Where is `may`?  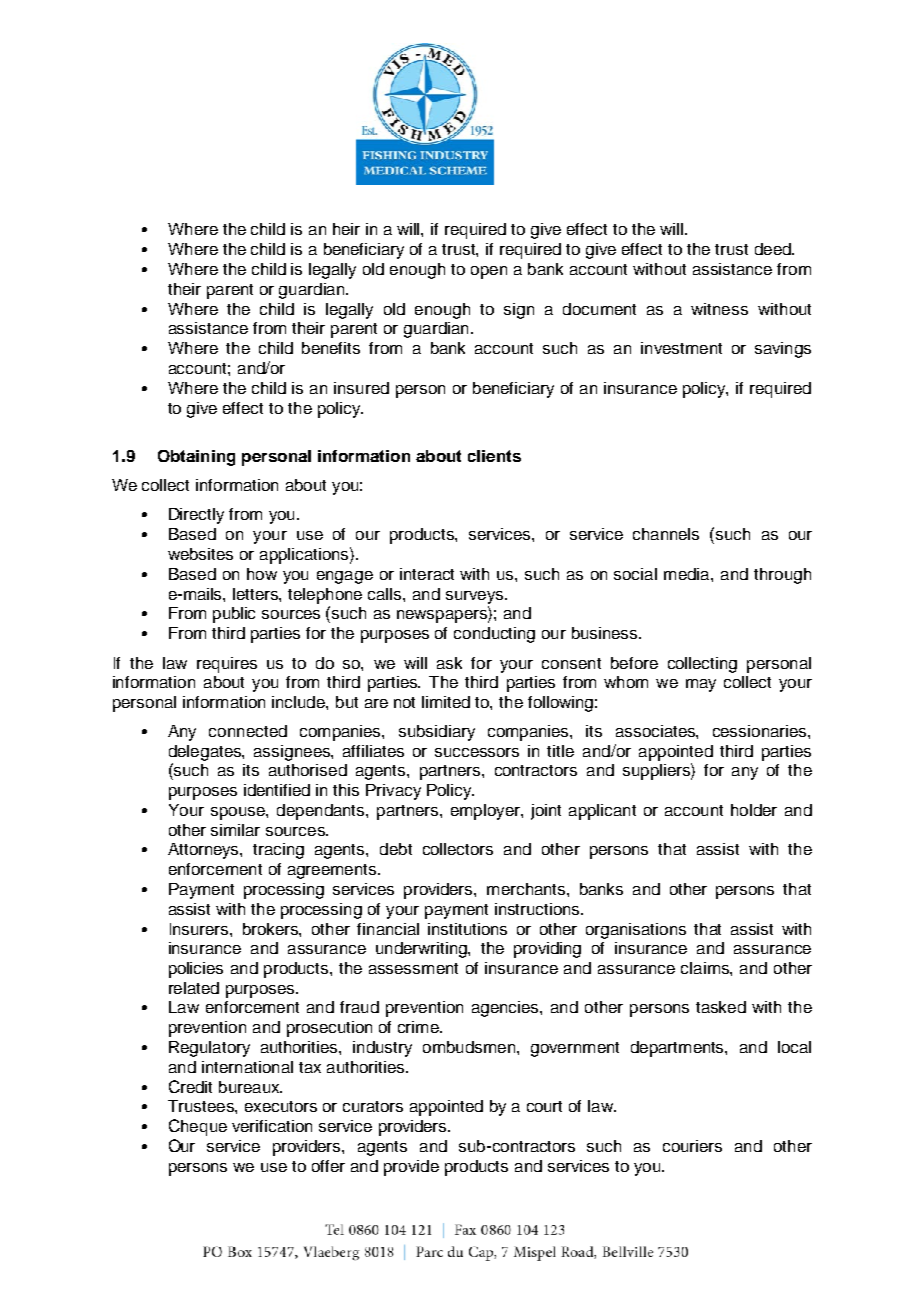 may is located at coordinates (701, 685).
